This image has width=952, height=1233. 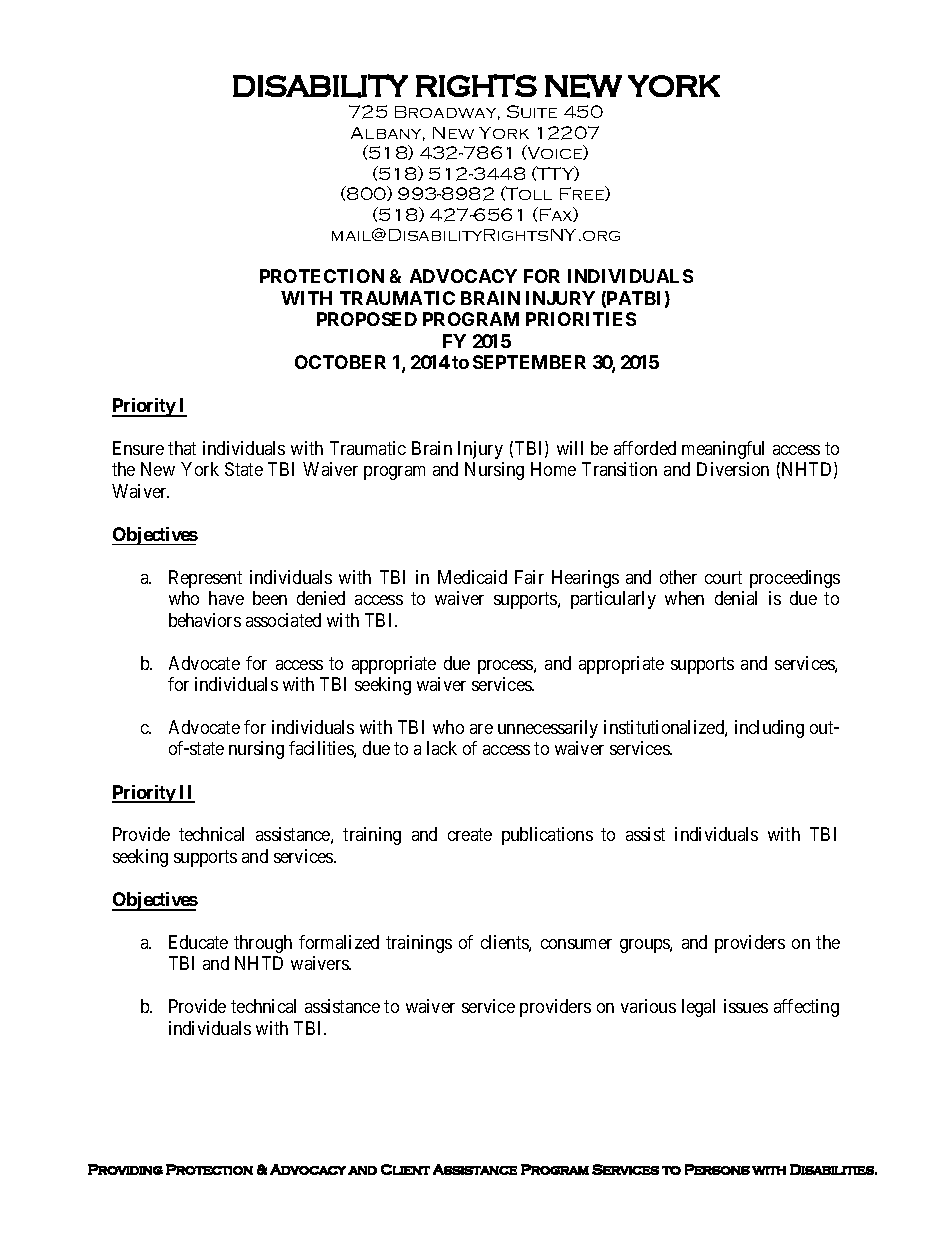 I want to click on Albany, so click(x=388, y=134).
